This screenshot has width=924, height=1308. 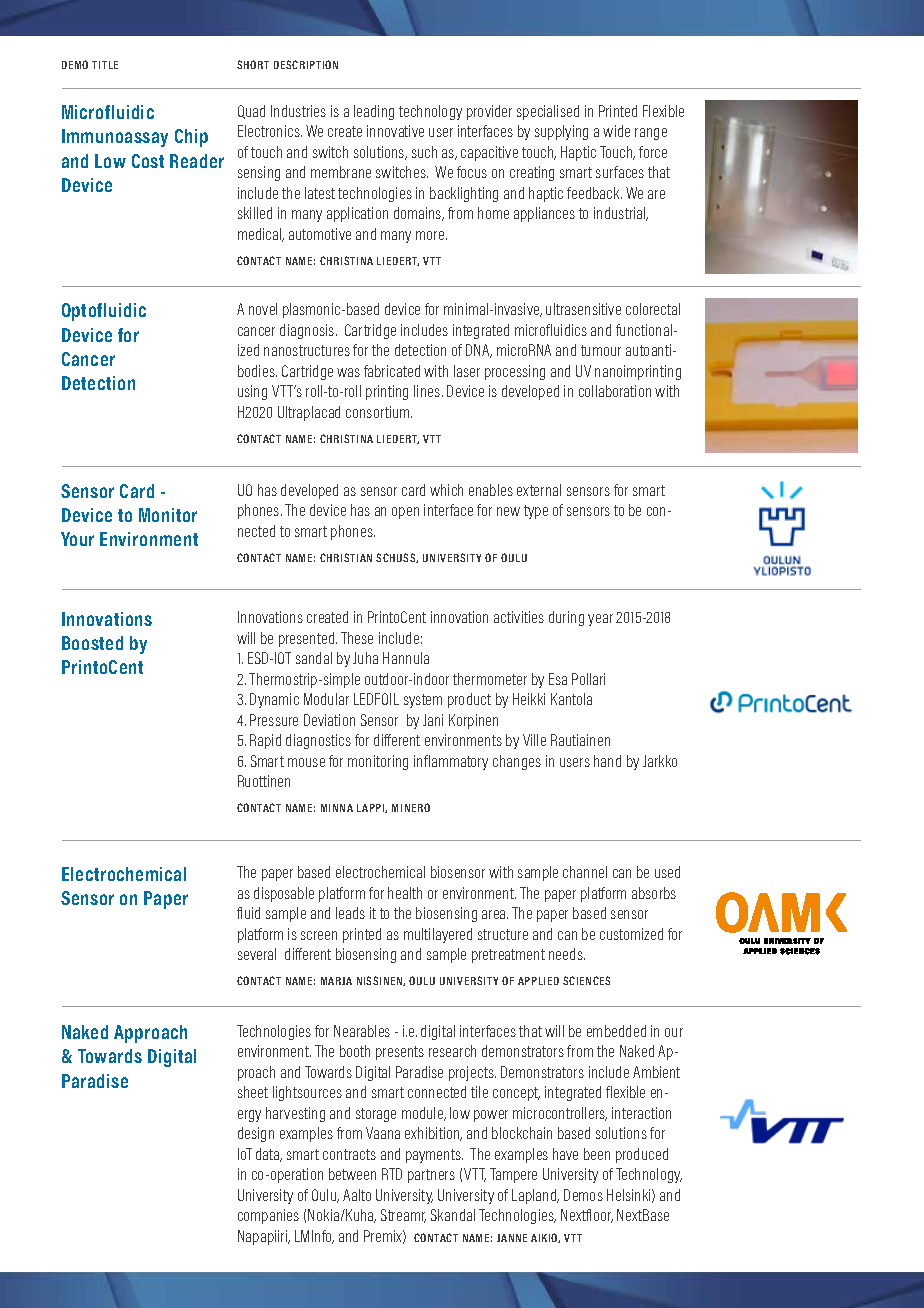 I want to click on been, so click(x=597, y=1154).
